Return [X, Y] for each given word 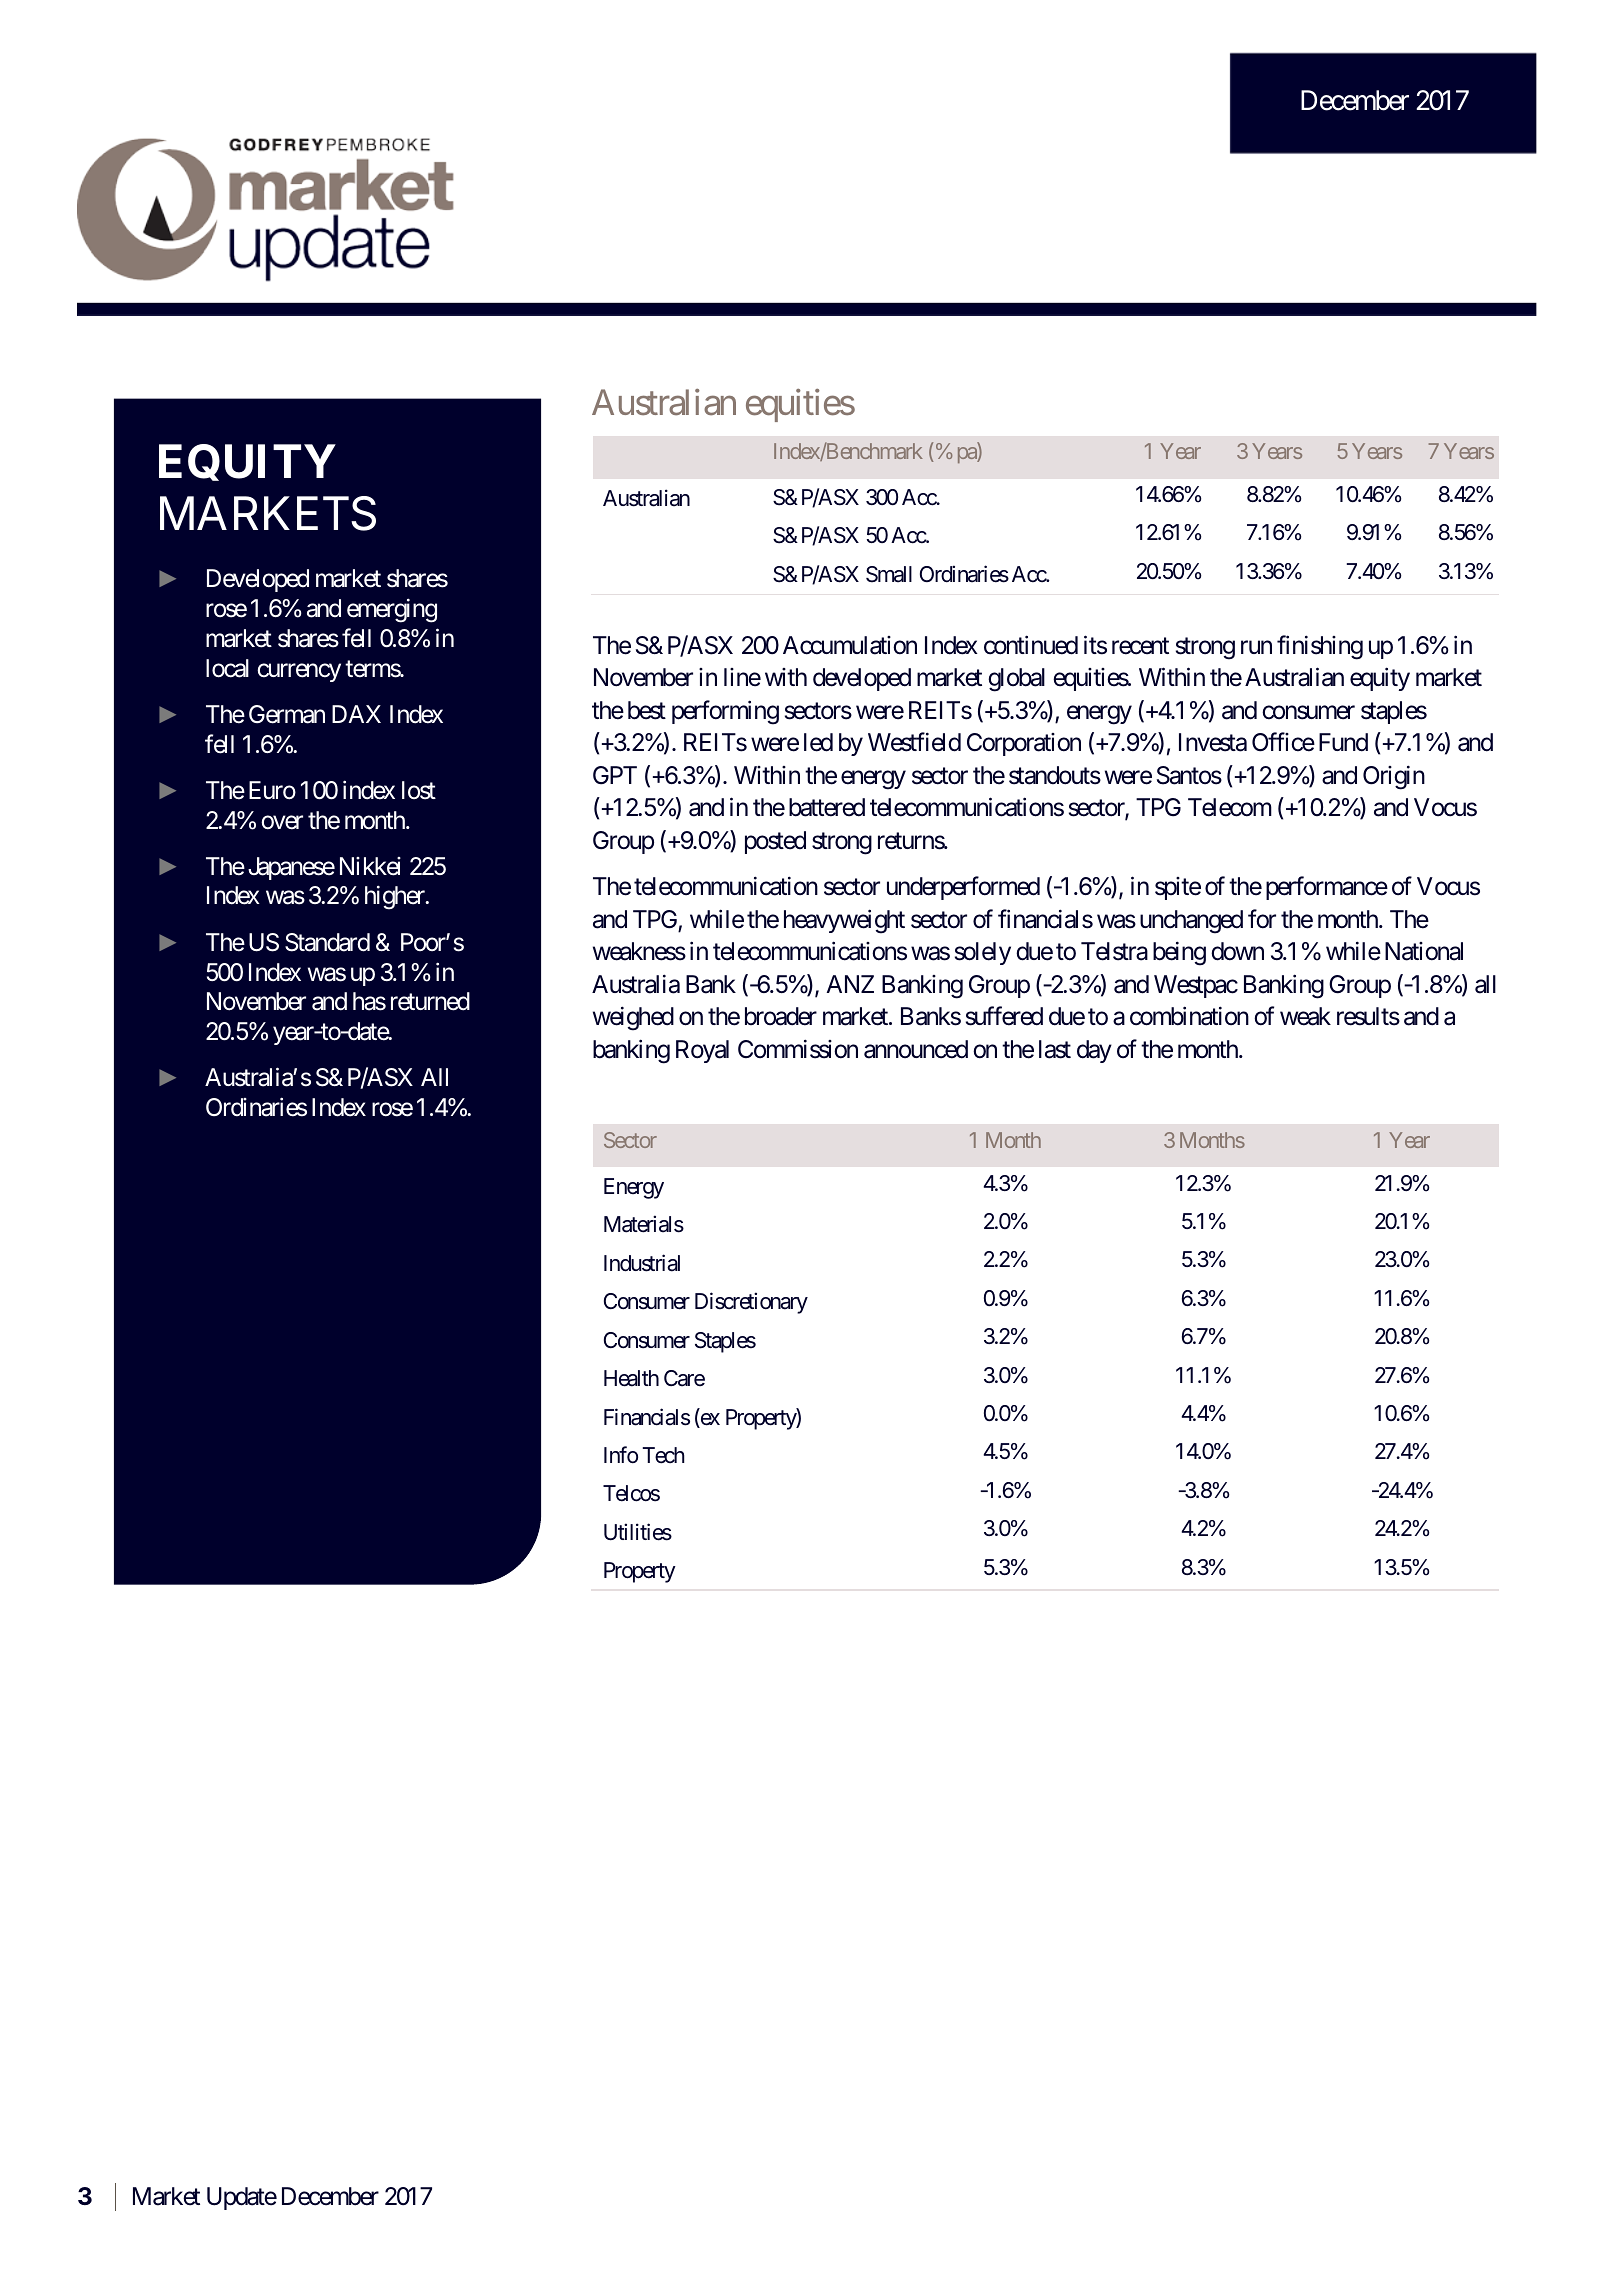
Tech [663, 1455]
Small [889, 574]
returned [430, 1001]
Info [621, 1454]
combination [1189, 1016]
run [1256, 647]
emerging [392, 610]
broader [781, 1016]
